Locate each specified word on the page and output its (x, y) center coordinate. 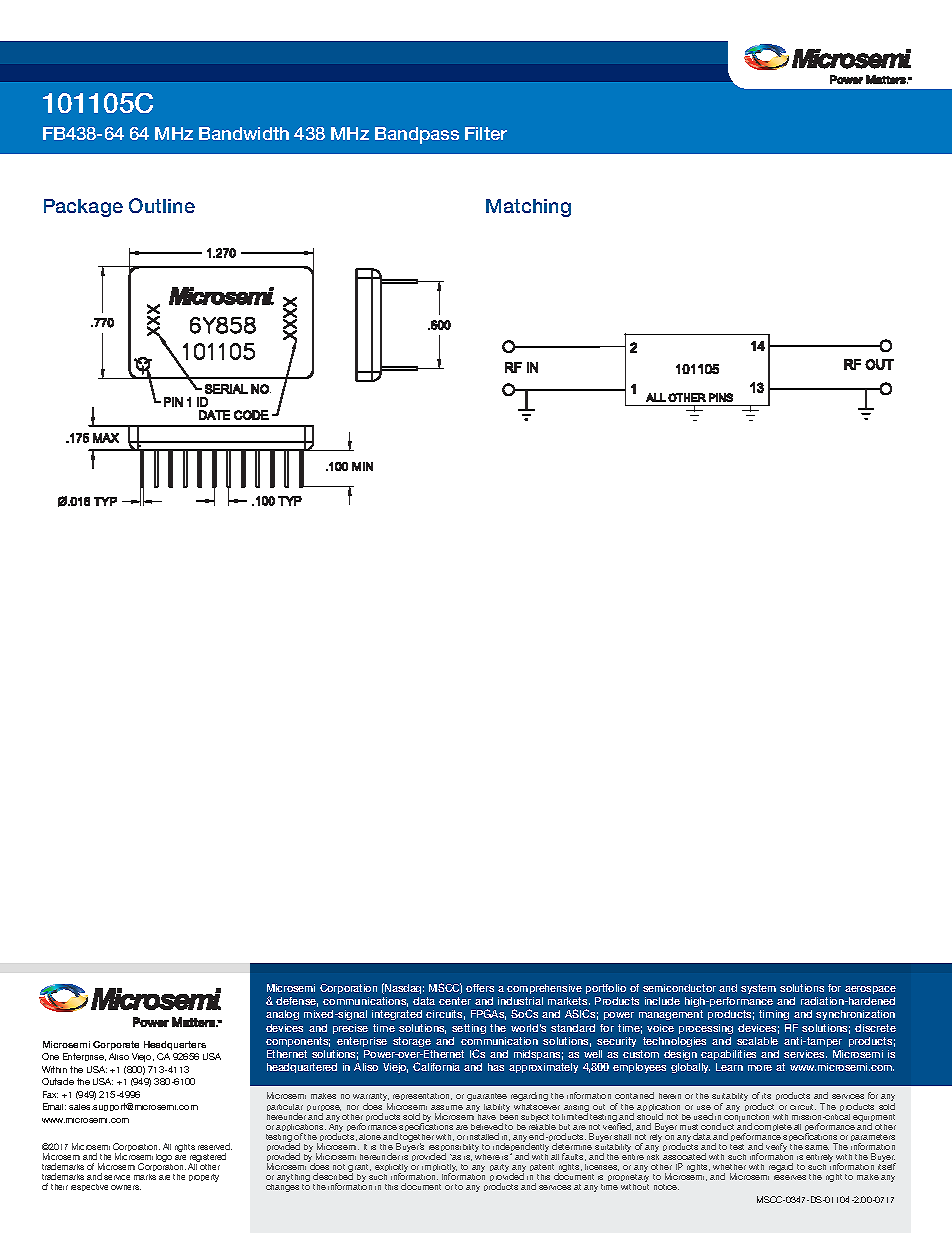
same (817, 1147)
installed (483, 1136)
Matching (528, 208)
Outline (162, 205)
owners (126, 1187)
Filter (486, 133)
